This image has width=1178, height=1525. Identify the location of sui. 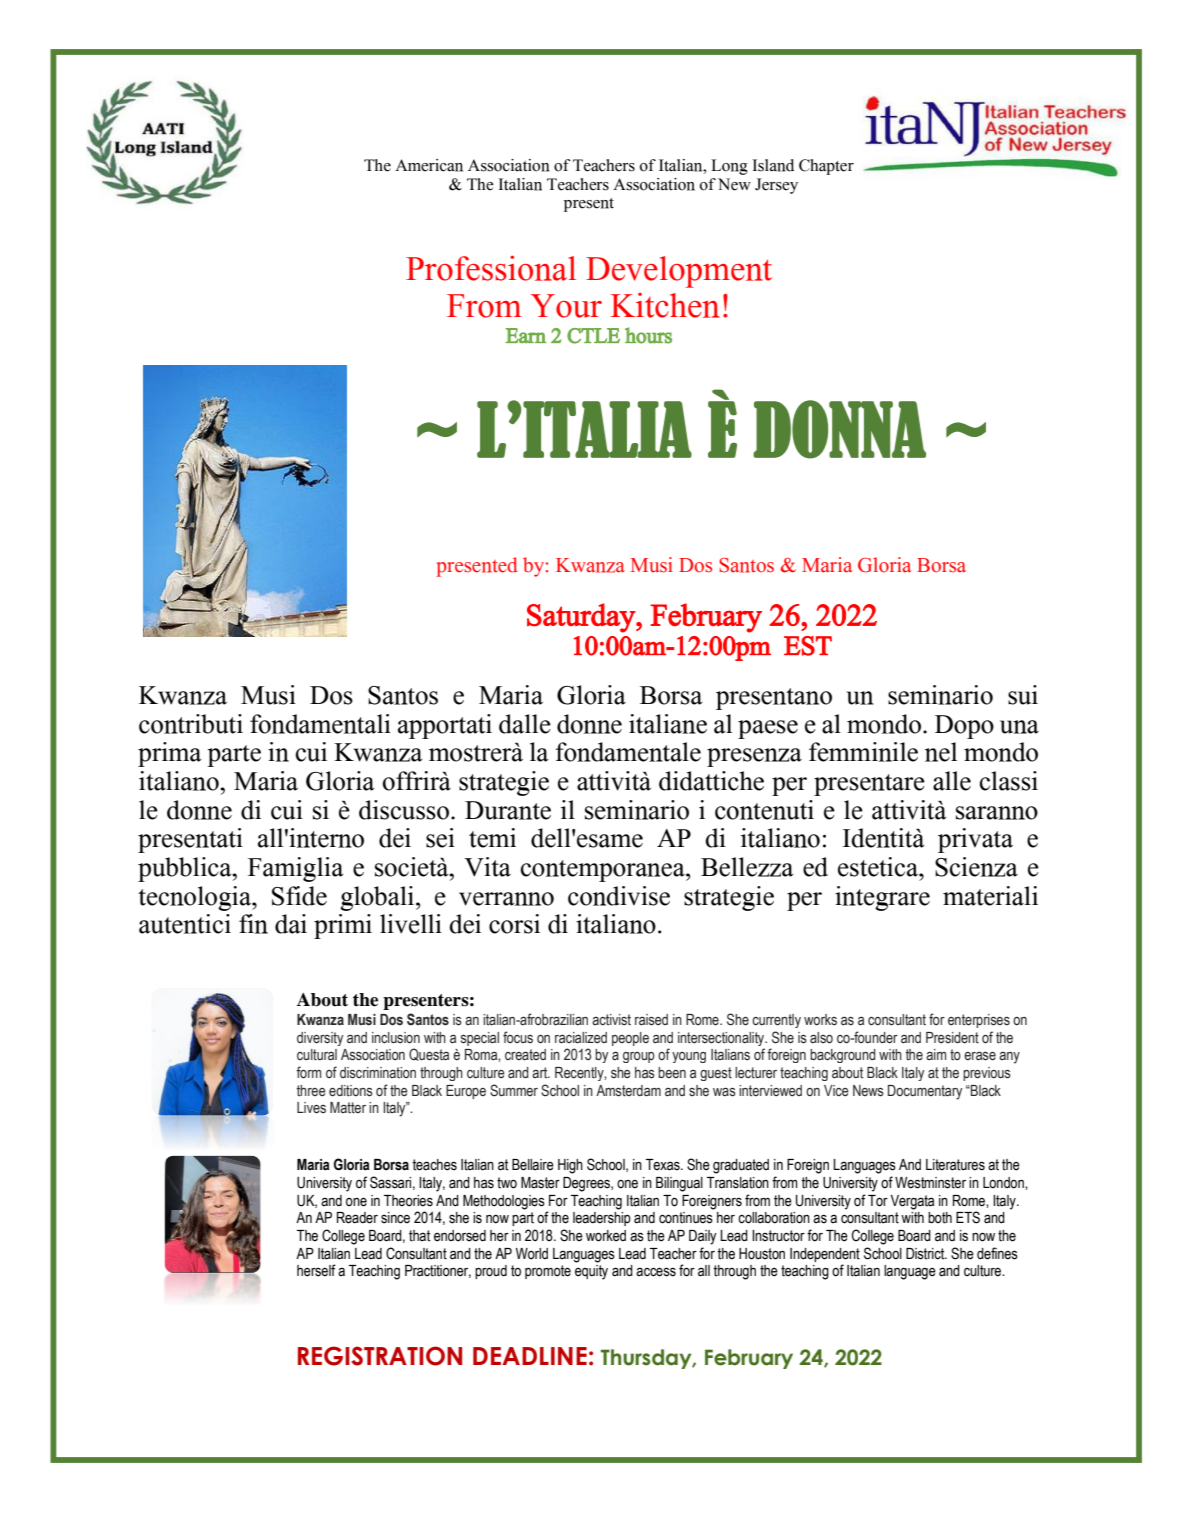
(1023, 695).
